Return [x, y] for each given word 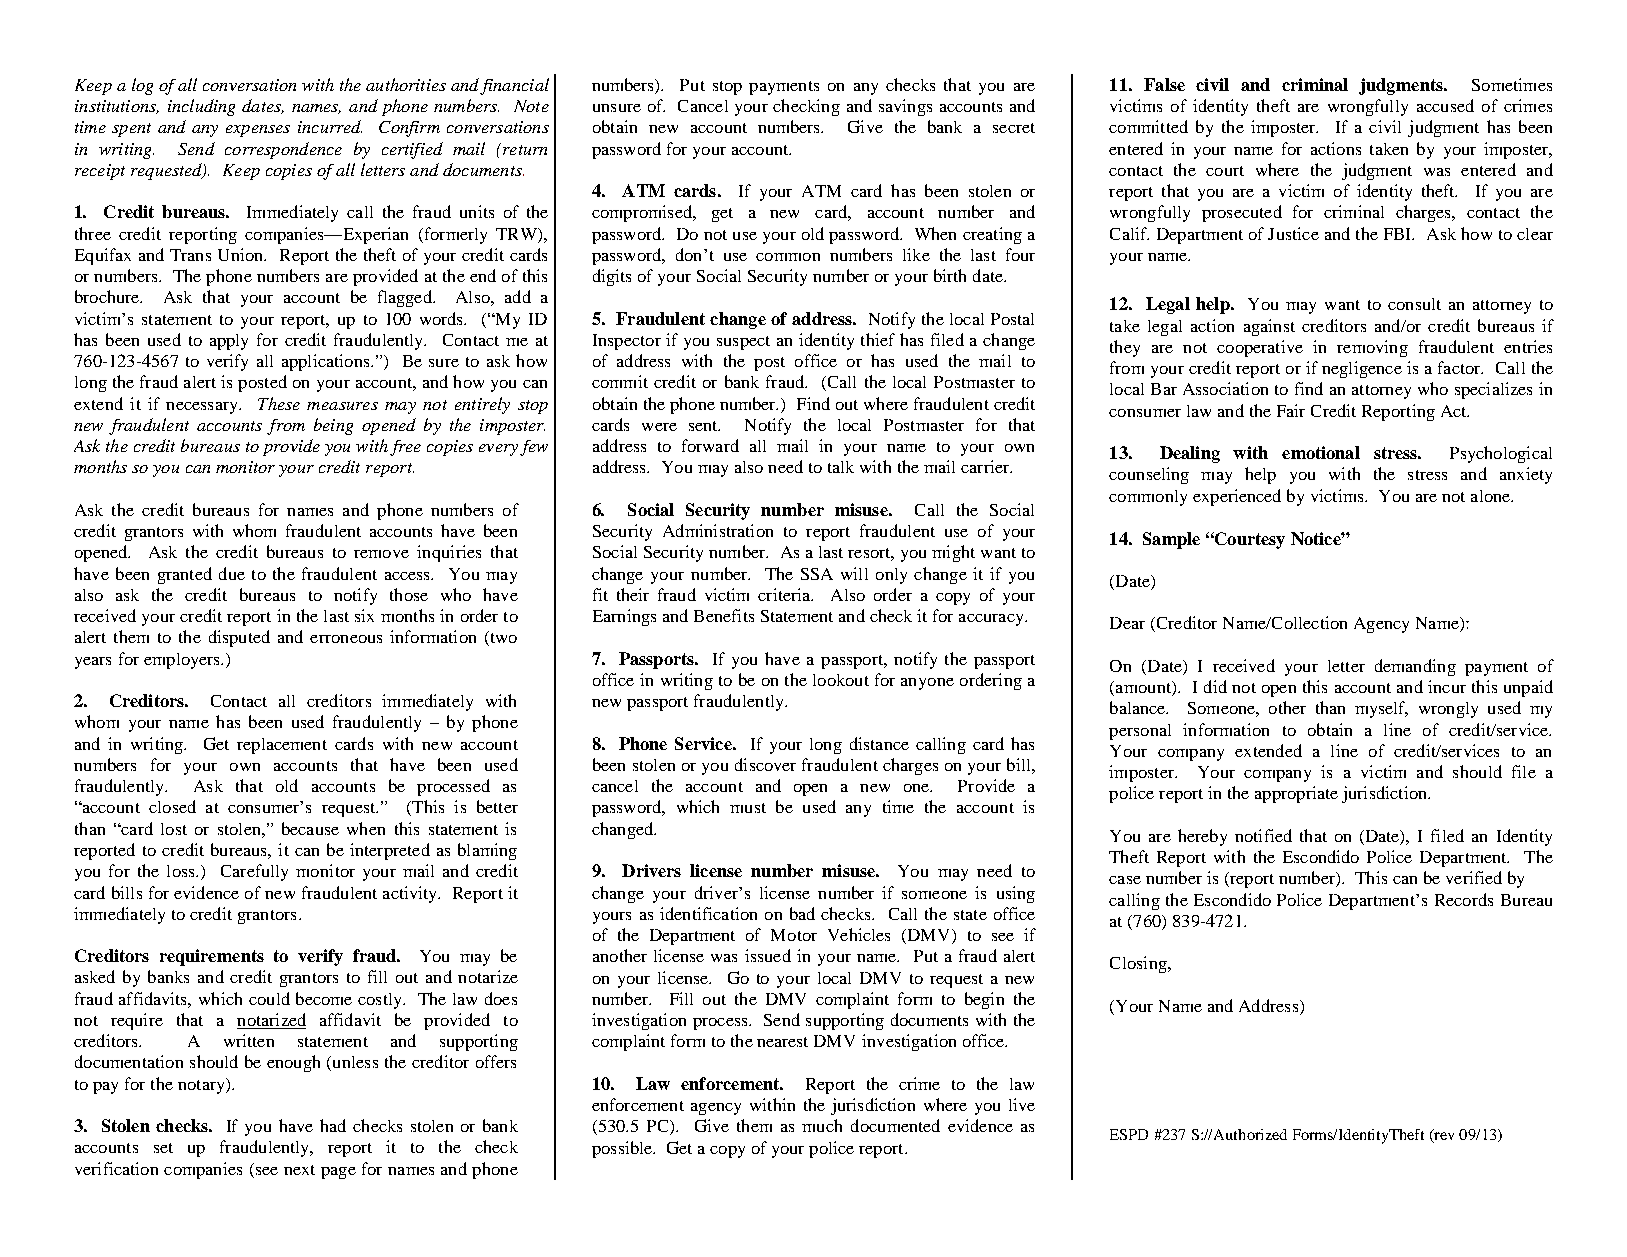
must [748, 808]
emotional [1321, 452]
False [1164, 84]
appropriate [1296, 794]
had [333, 1125]
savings [905, 107]
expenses [258, 131]
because [310, 828]
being [333, 426]
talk [841, 467]
